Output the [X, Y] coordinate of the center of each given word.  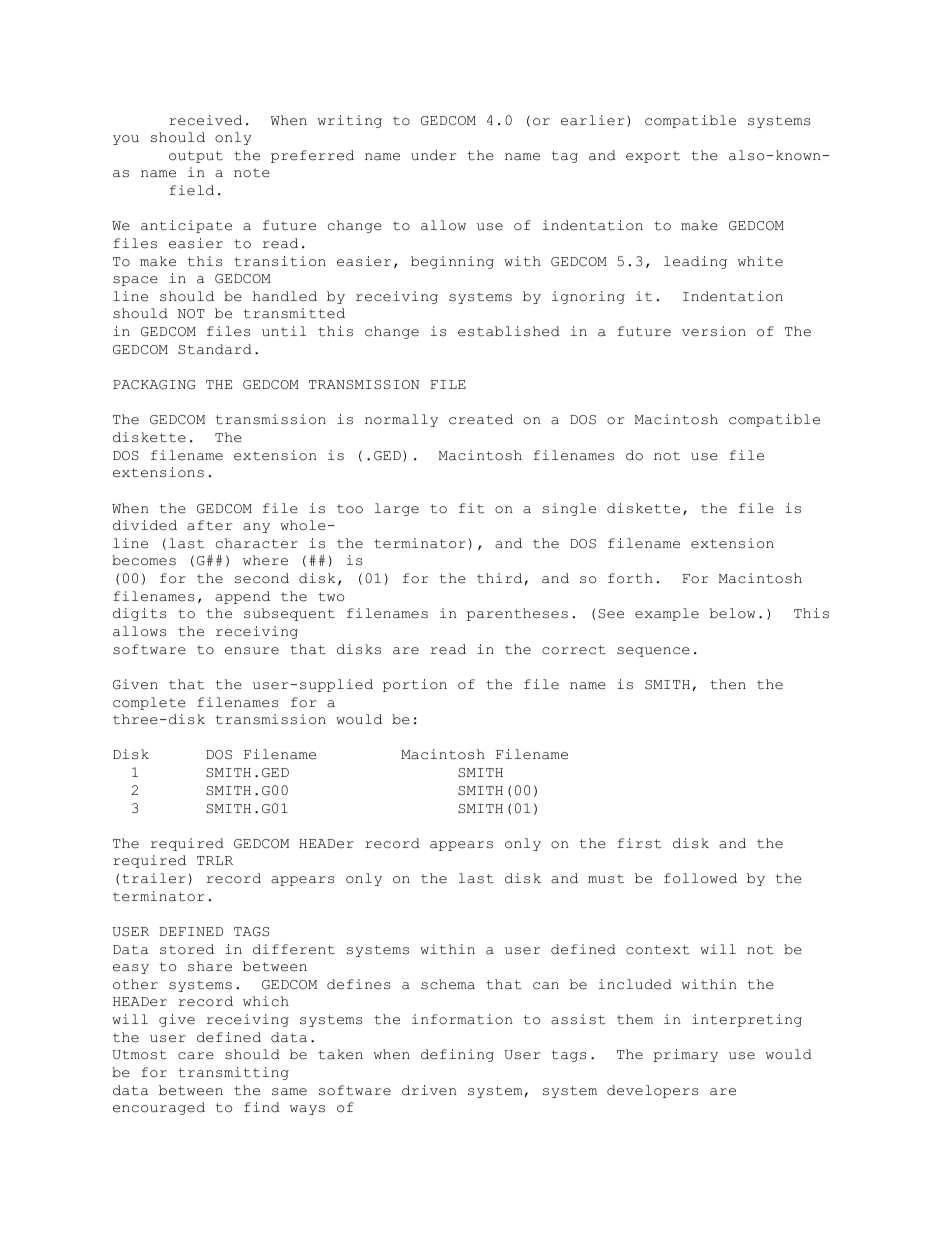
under [434, 155]
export [653, 157]
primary [685, 1055]
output [196, 157]
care [196, 1056]
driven [429, 1090]
